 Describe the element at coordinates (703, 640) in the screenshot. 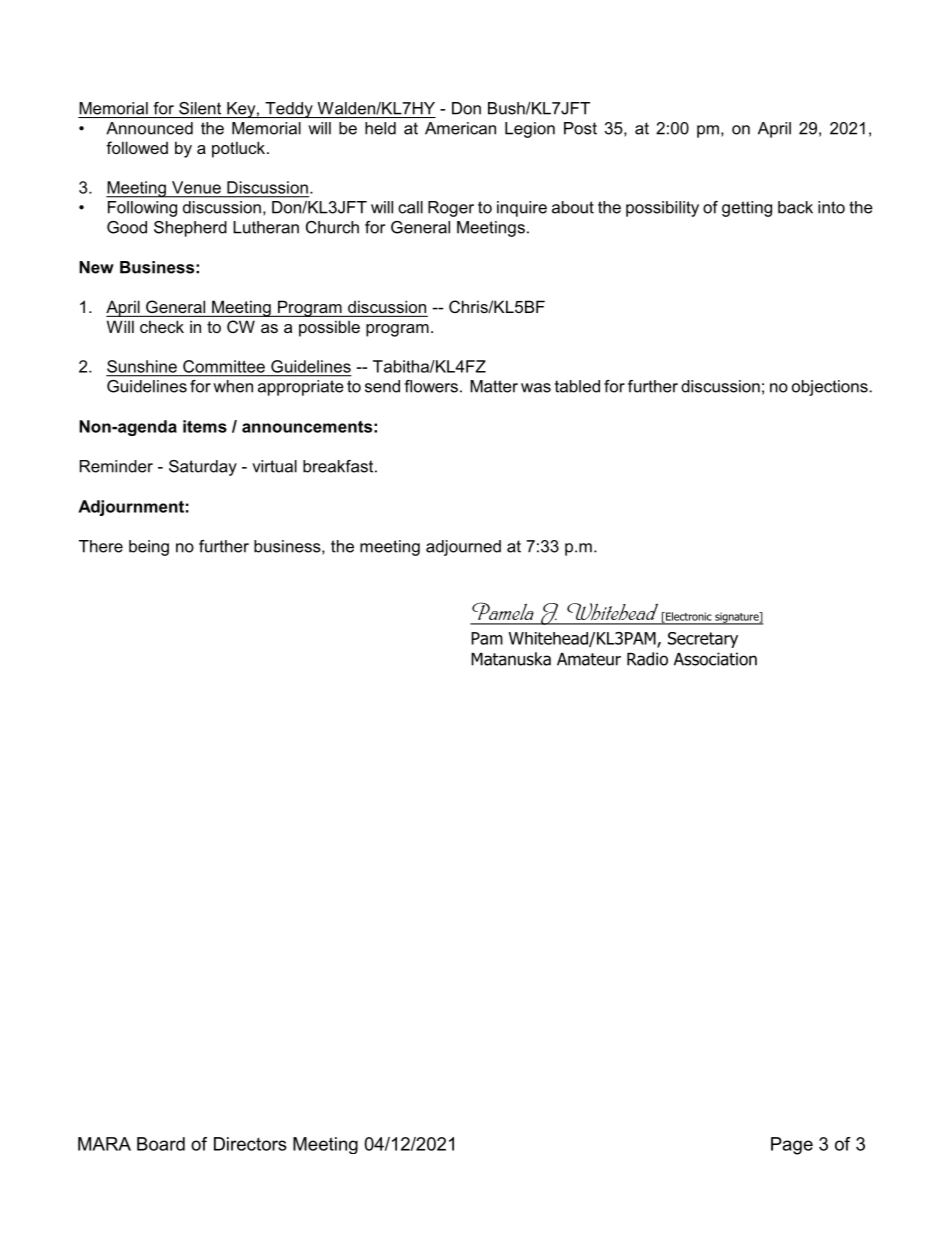

I see `Secretary` at that location.
